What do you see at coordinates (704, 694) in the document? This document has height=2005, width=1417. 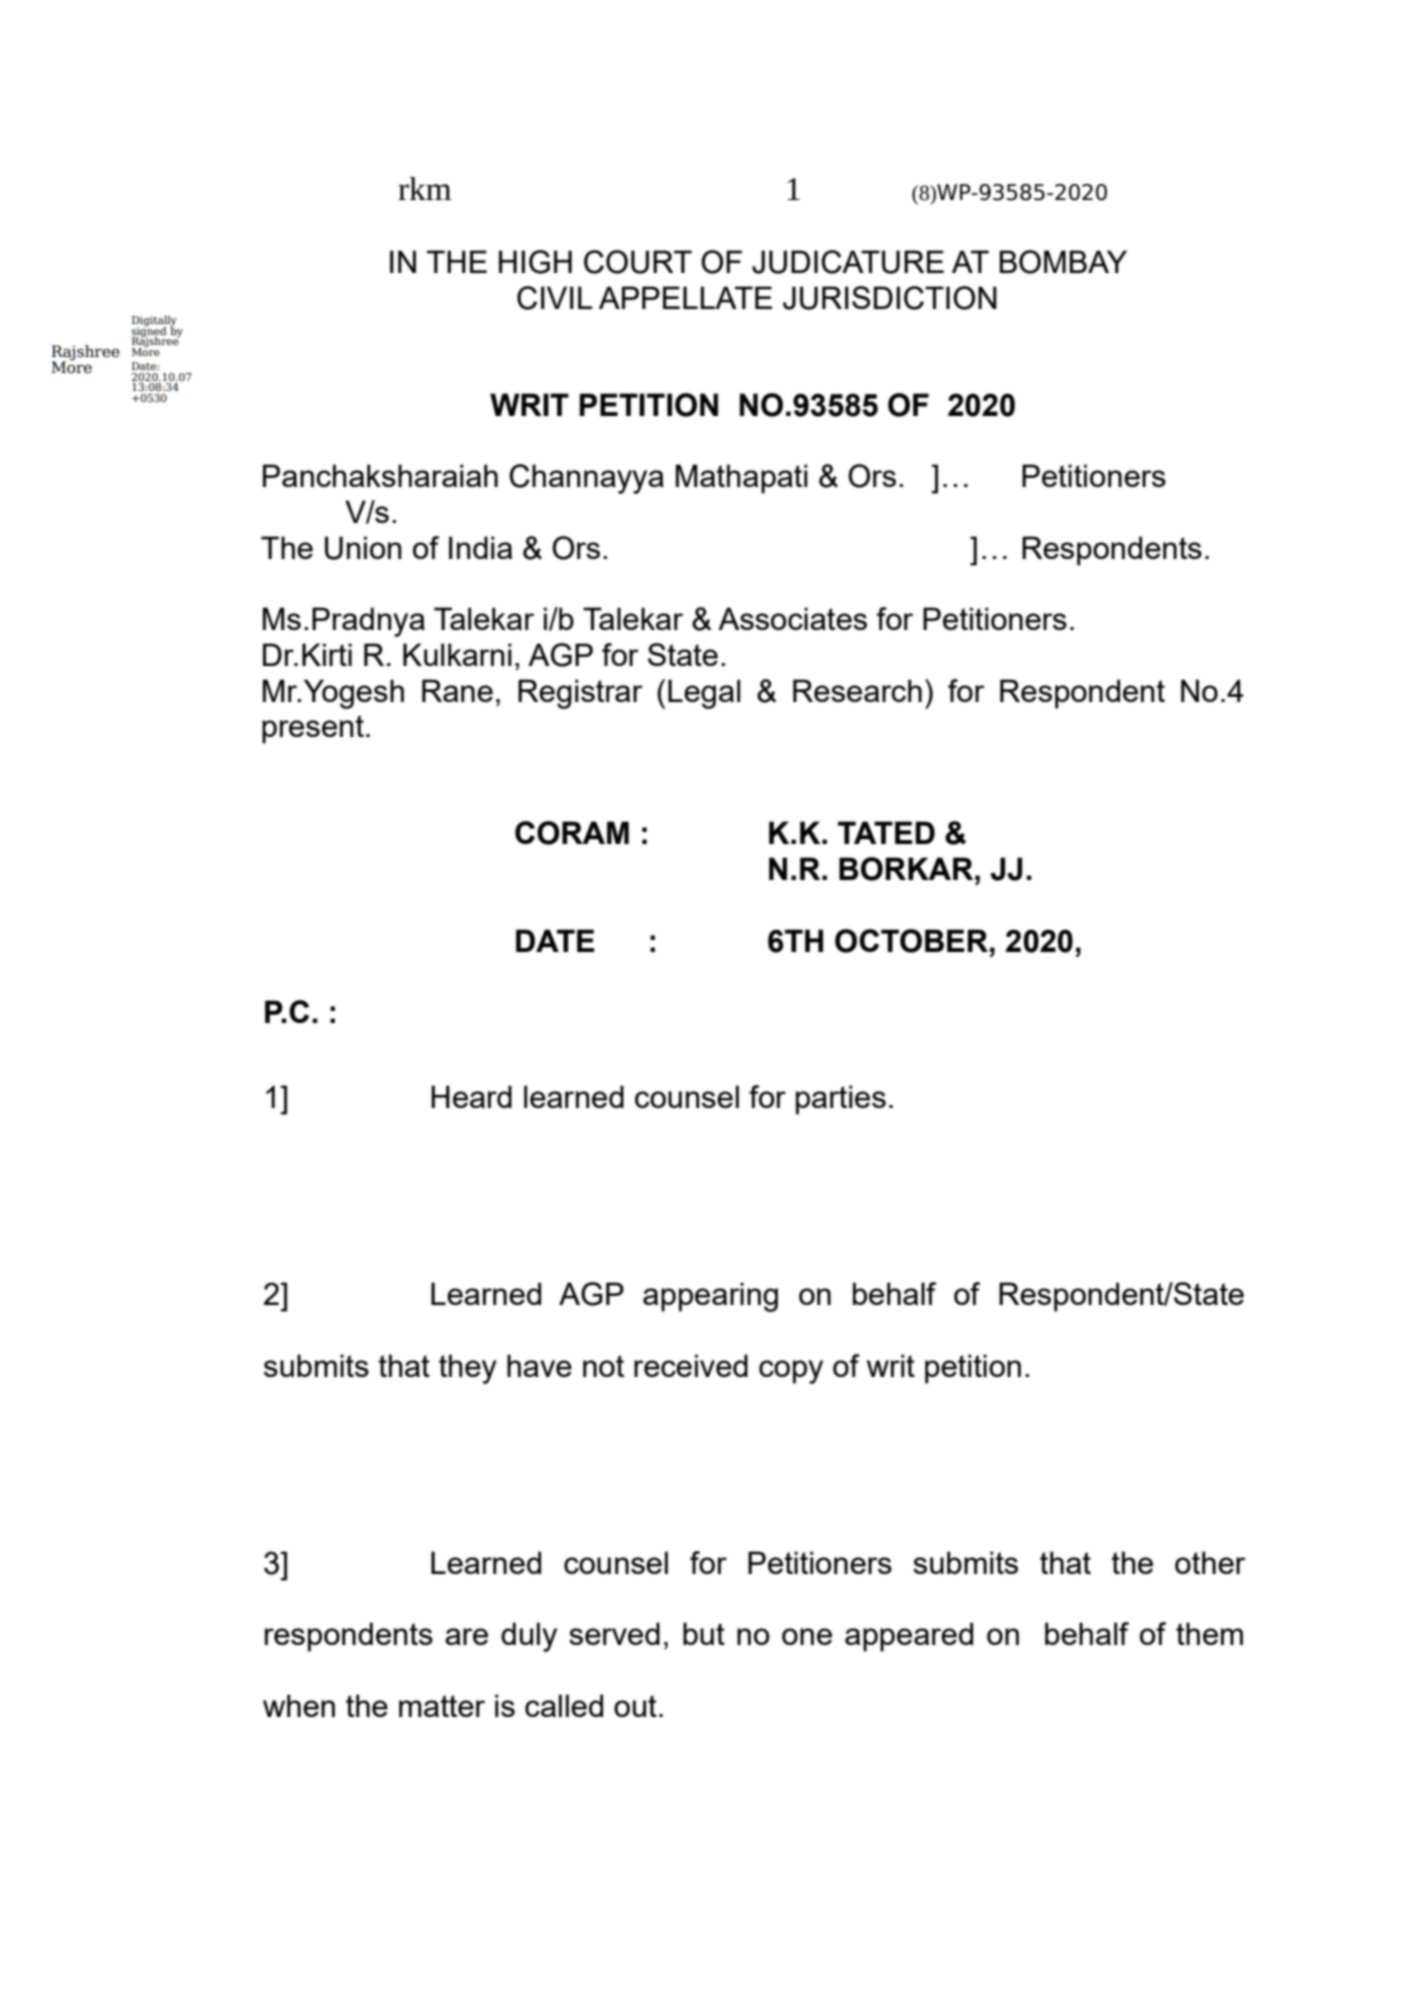 I see `Legal` at bounding box center [704, 694].
